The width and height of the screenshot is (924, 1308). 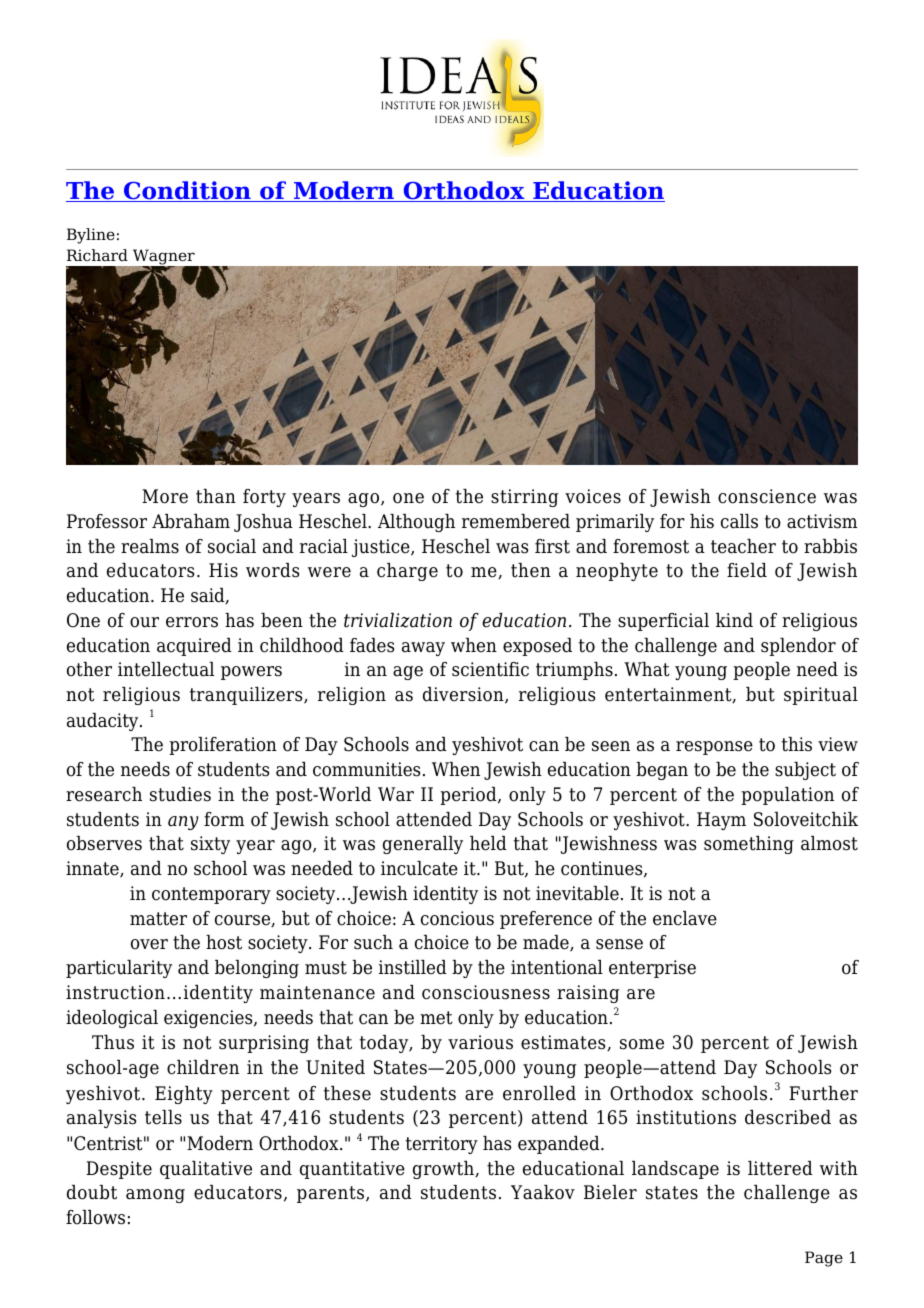 What do you see at coordinates (187, 191) in the screenshot?
I see `Condition` at bounding box center [187, 191].
